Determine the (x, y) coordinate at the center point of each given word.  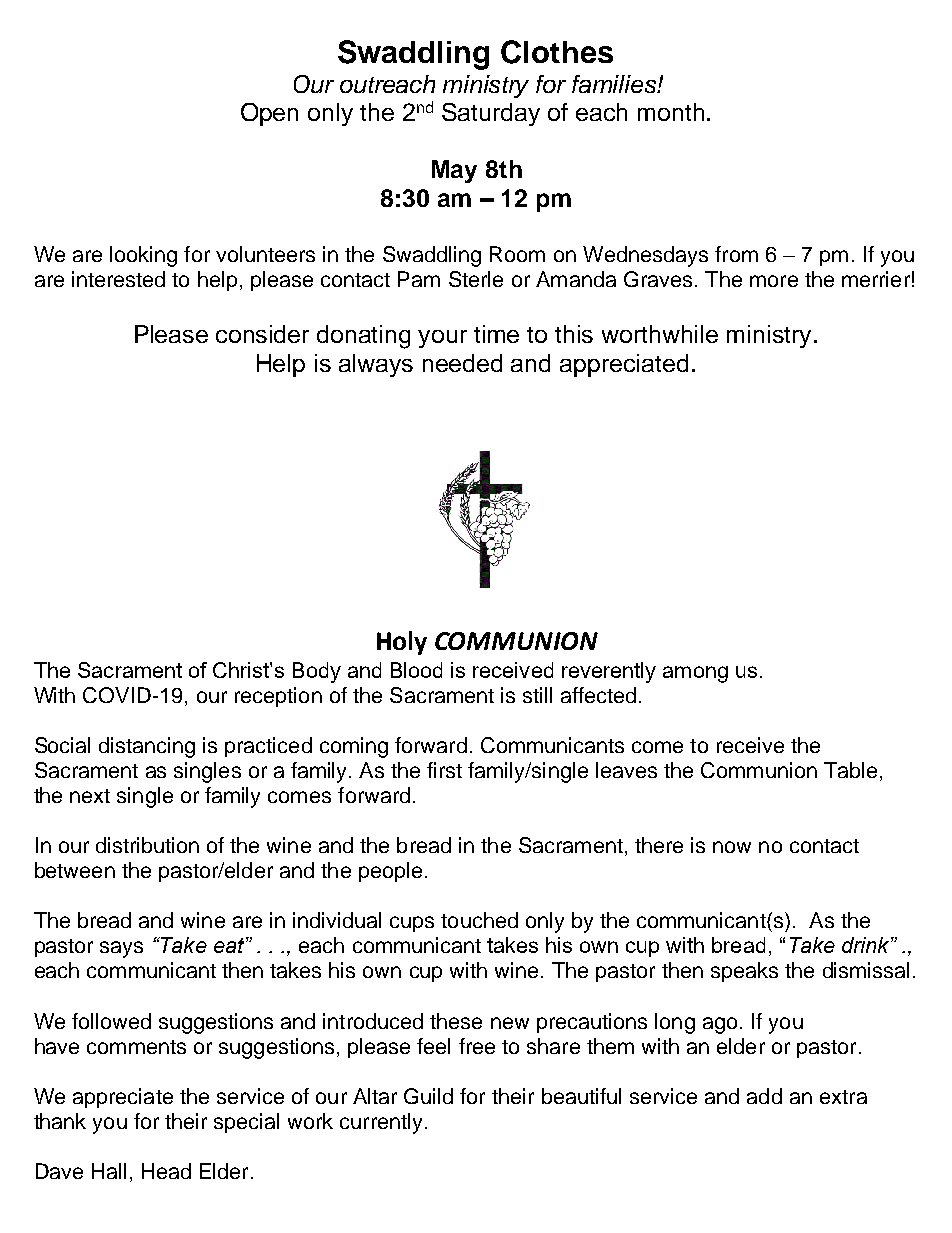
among (695, 674)
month (671, 112)
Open (269, 114)
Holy (402, 643)
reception (278, 697)
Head (166, 1171)
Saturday (491, 114)
